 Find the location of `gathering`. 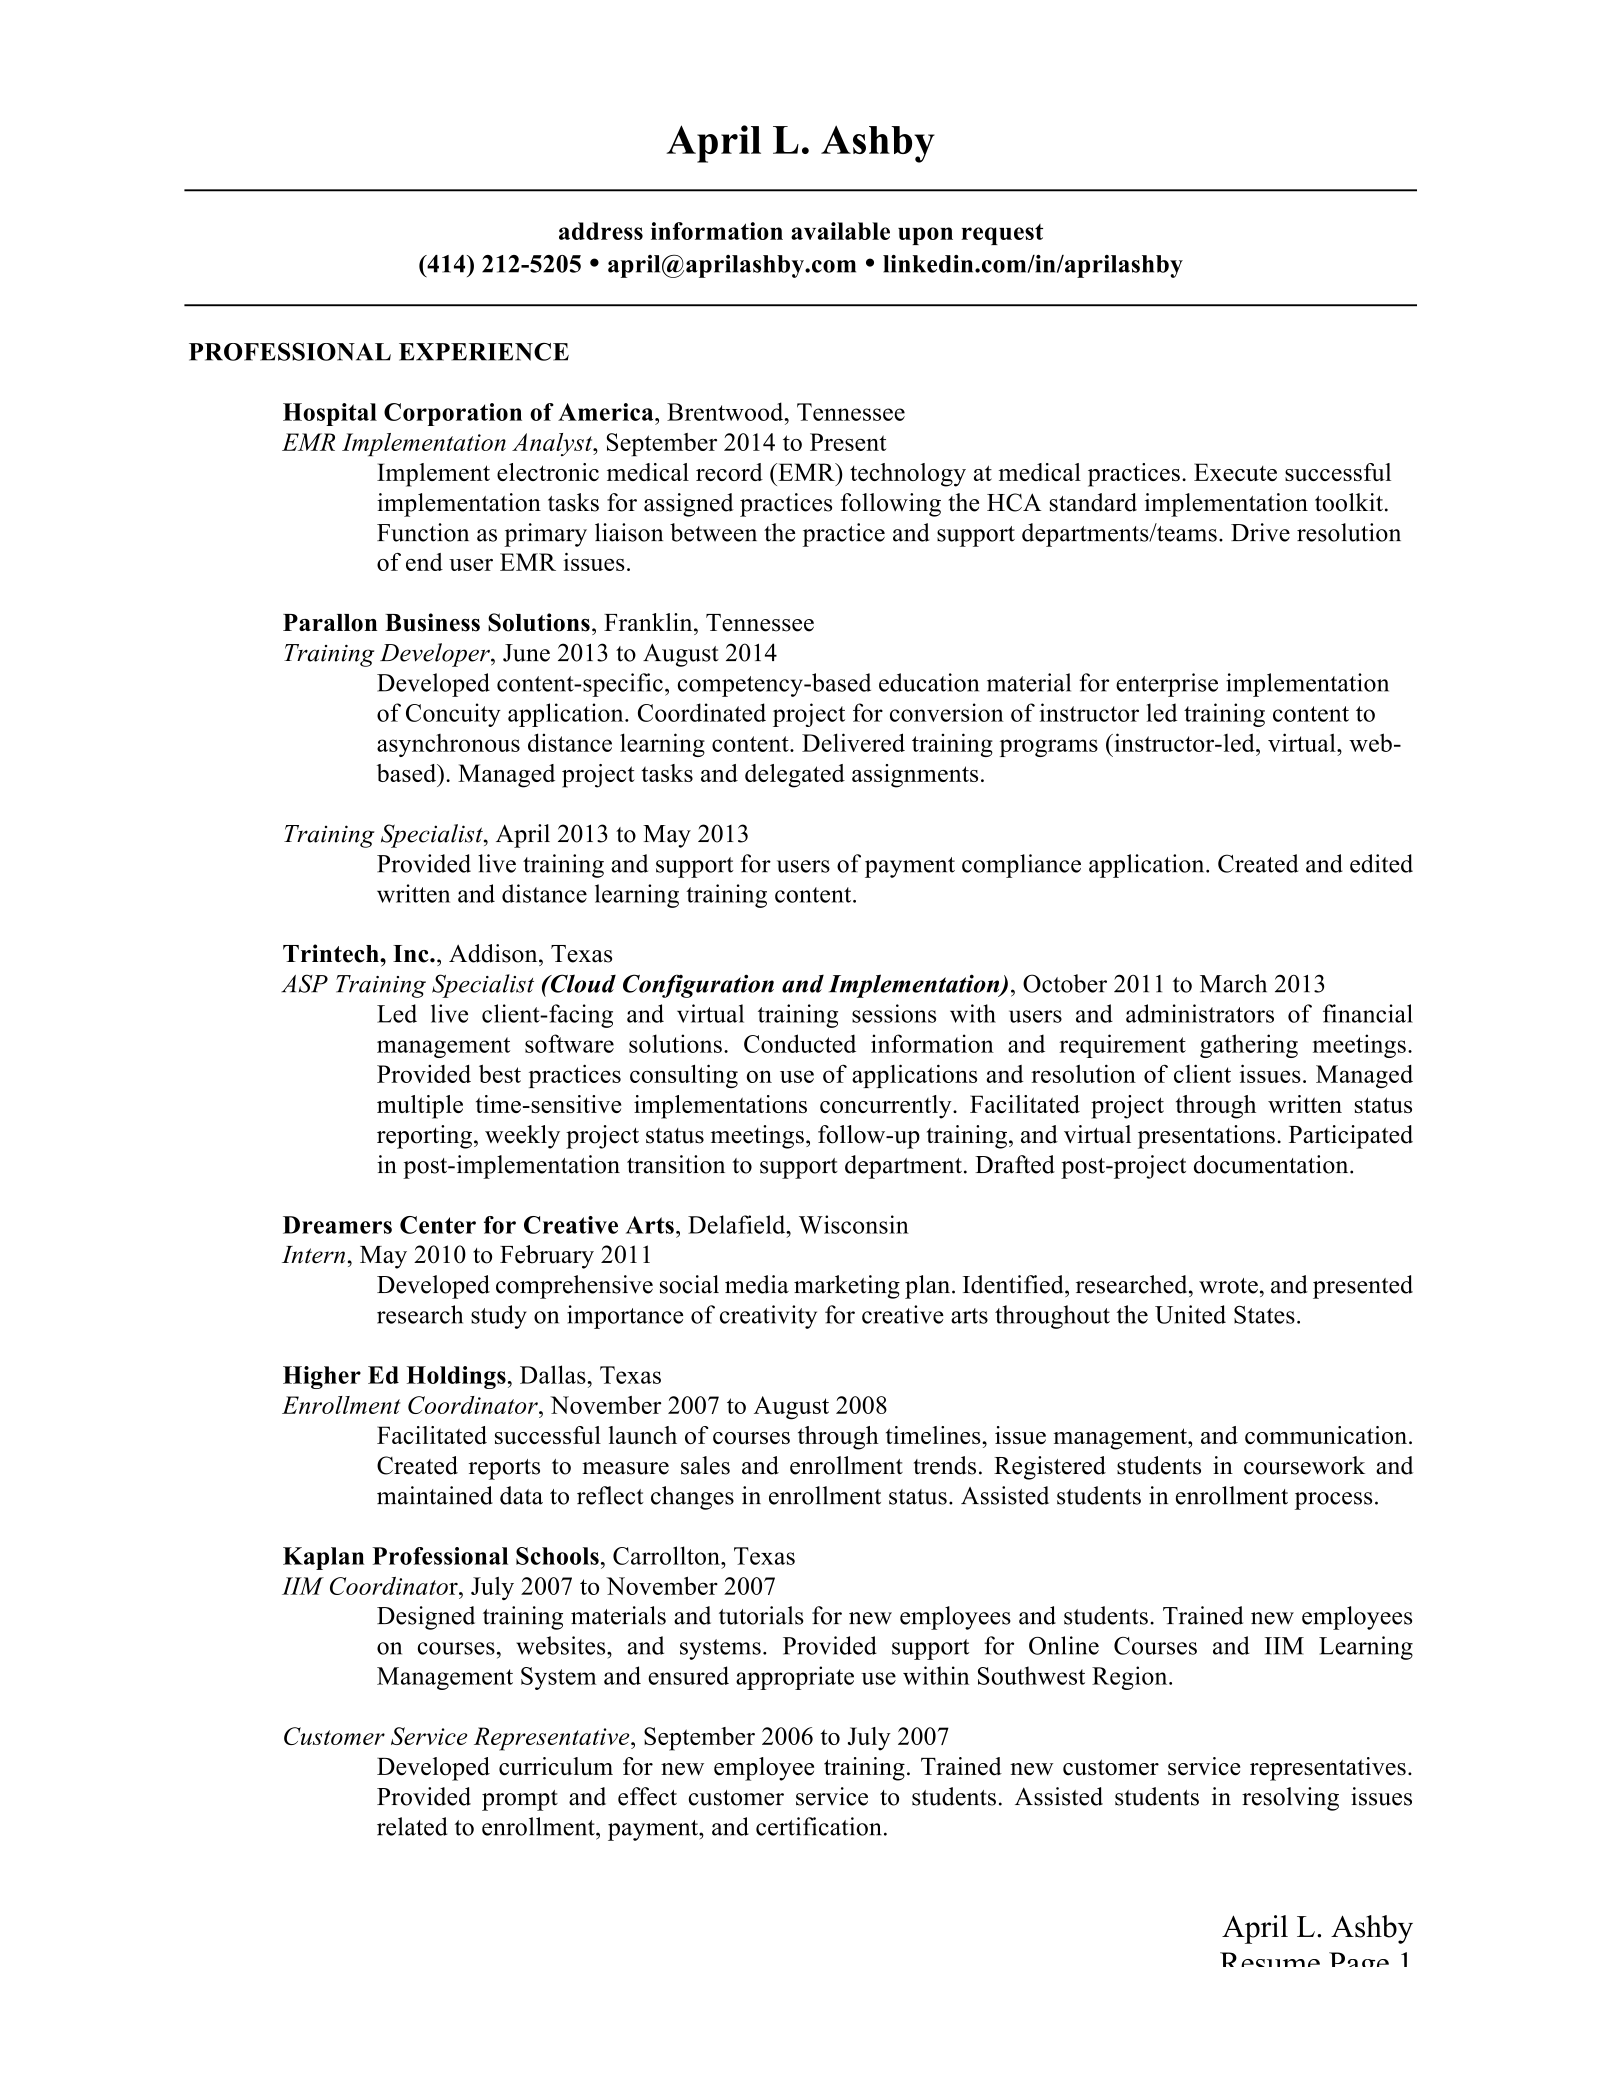

gathering is located at coordinates (1249, 1046).
